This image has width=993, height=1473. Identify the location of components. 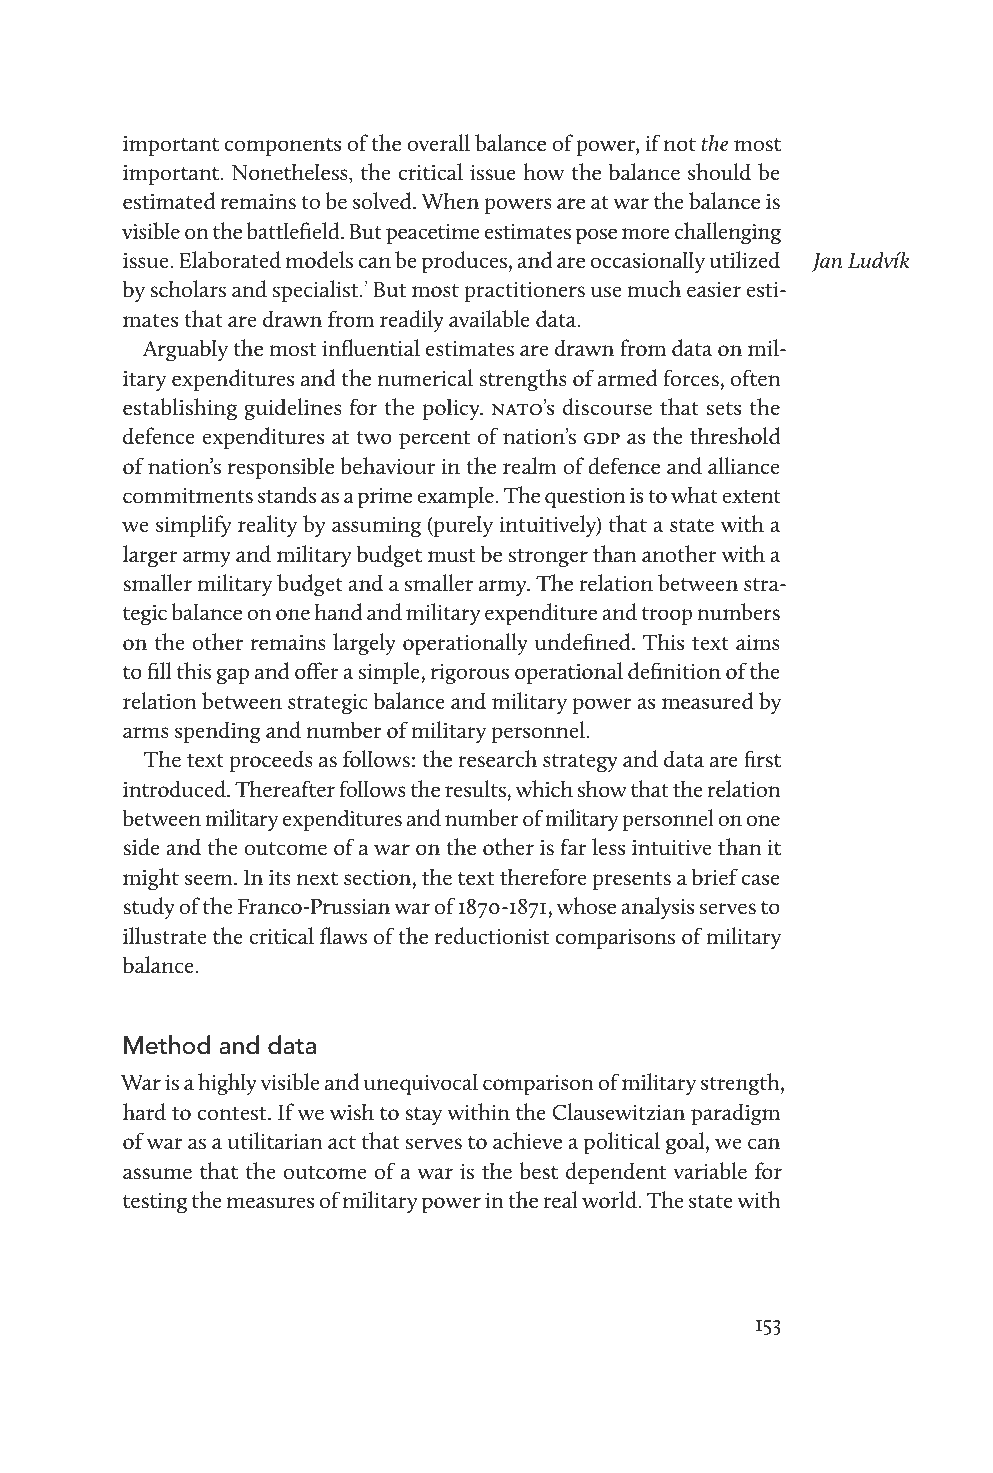
(283, 147).
